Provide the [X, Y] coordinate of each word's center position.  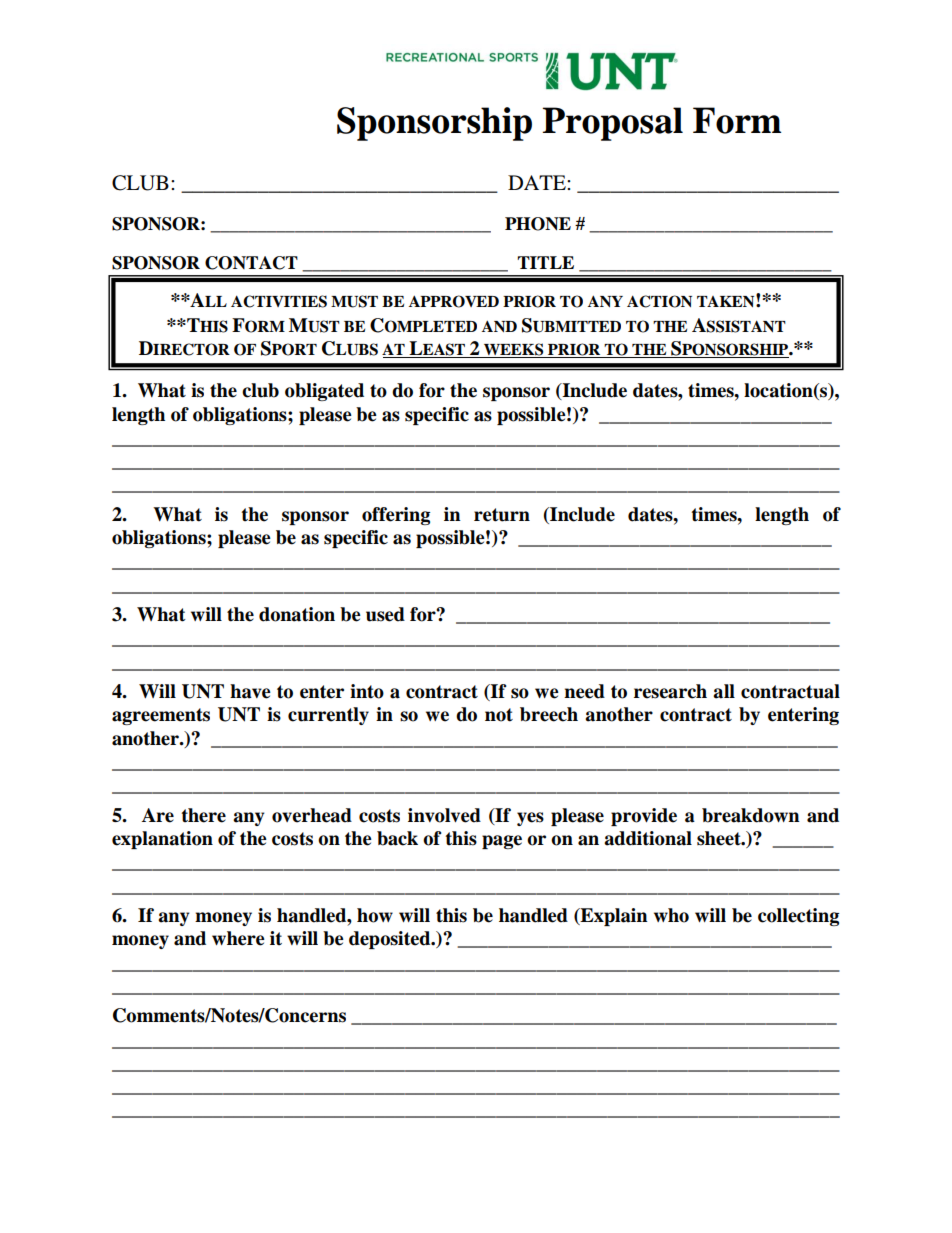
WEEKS [514, 350]
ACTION [659, 301]
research [670, 691]
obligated [324, 392]
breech [549, 714]
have [250, 691]
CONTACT [251, 263]
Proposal [613, 124]
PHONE [538, 224]
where [238, 938]
